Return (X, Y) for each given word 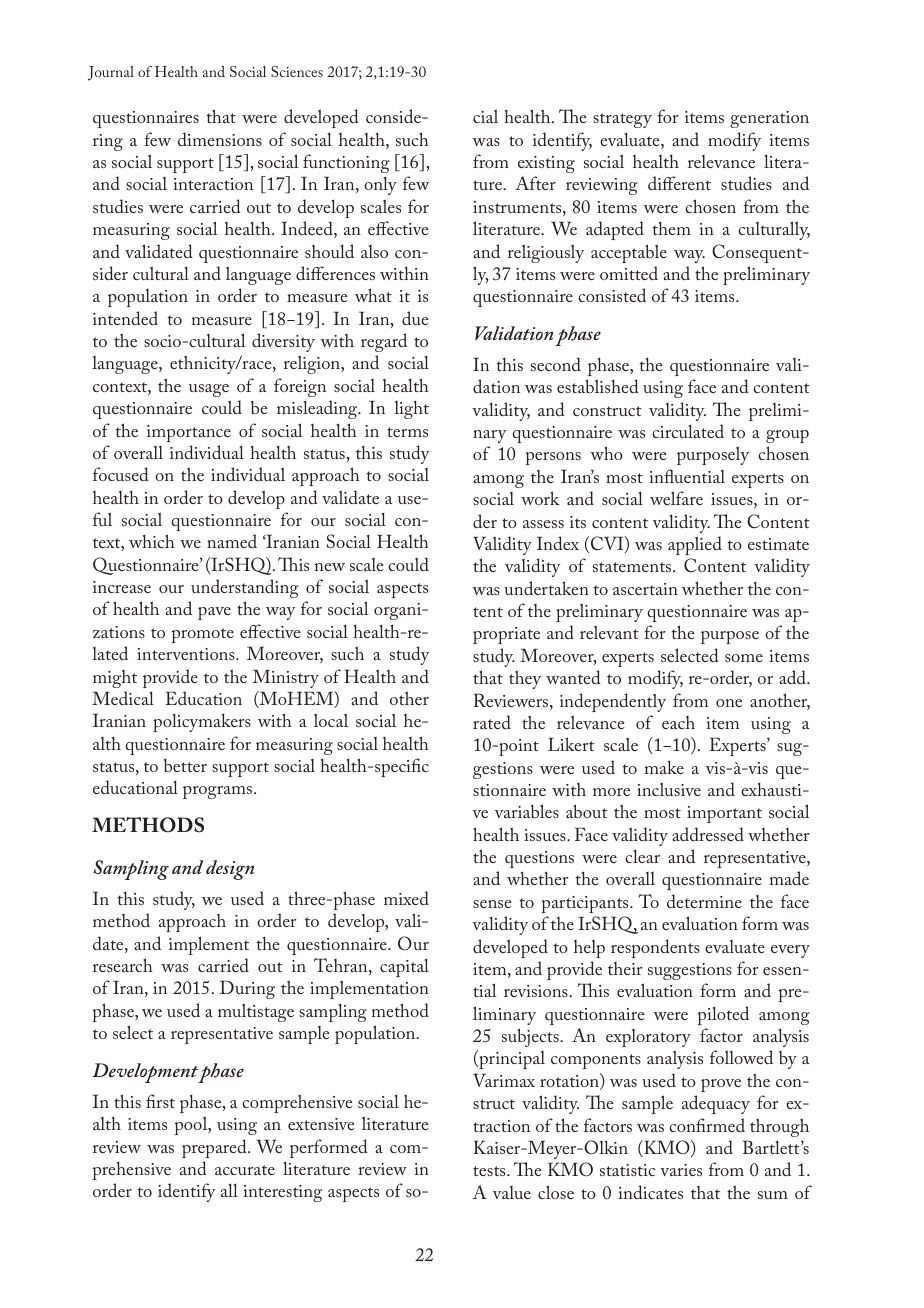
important (724, 814)
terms (407, 432)
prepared (215, 1148)
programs (219, 792)
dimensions (220, 139)
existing (546, 164)
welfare (676, 498)
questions (539, 859)
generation (769, 119)
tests (490, 1171)
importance (189, 433)
